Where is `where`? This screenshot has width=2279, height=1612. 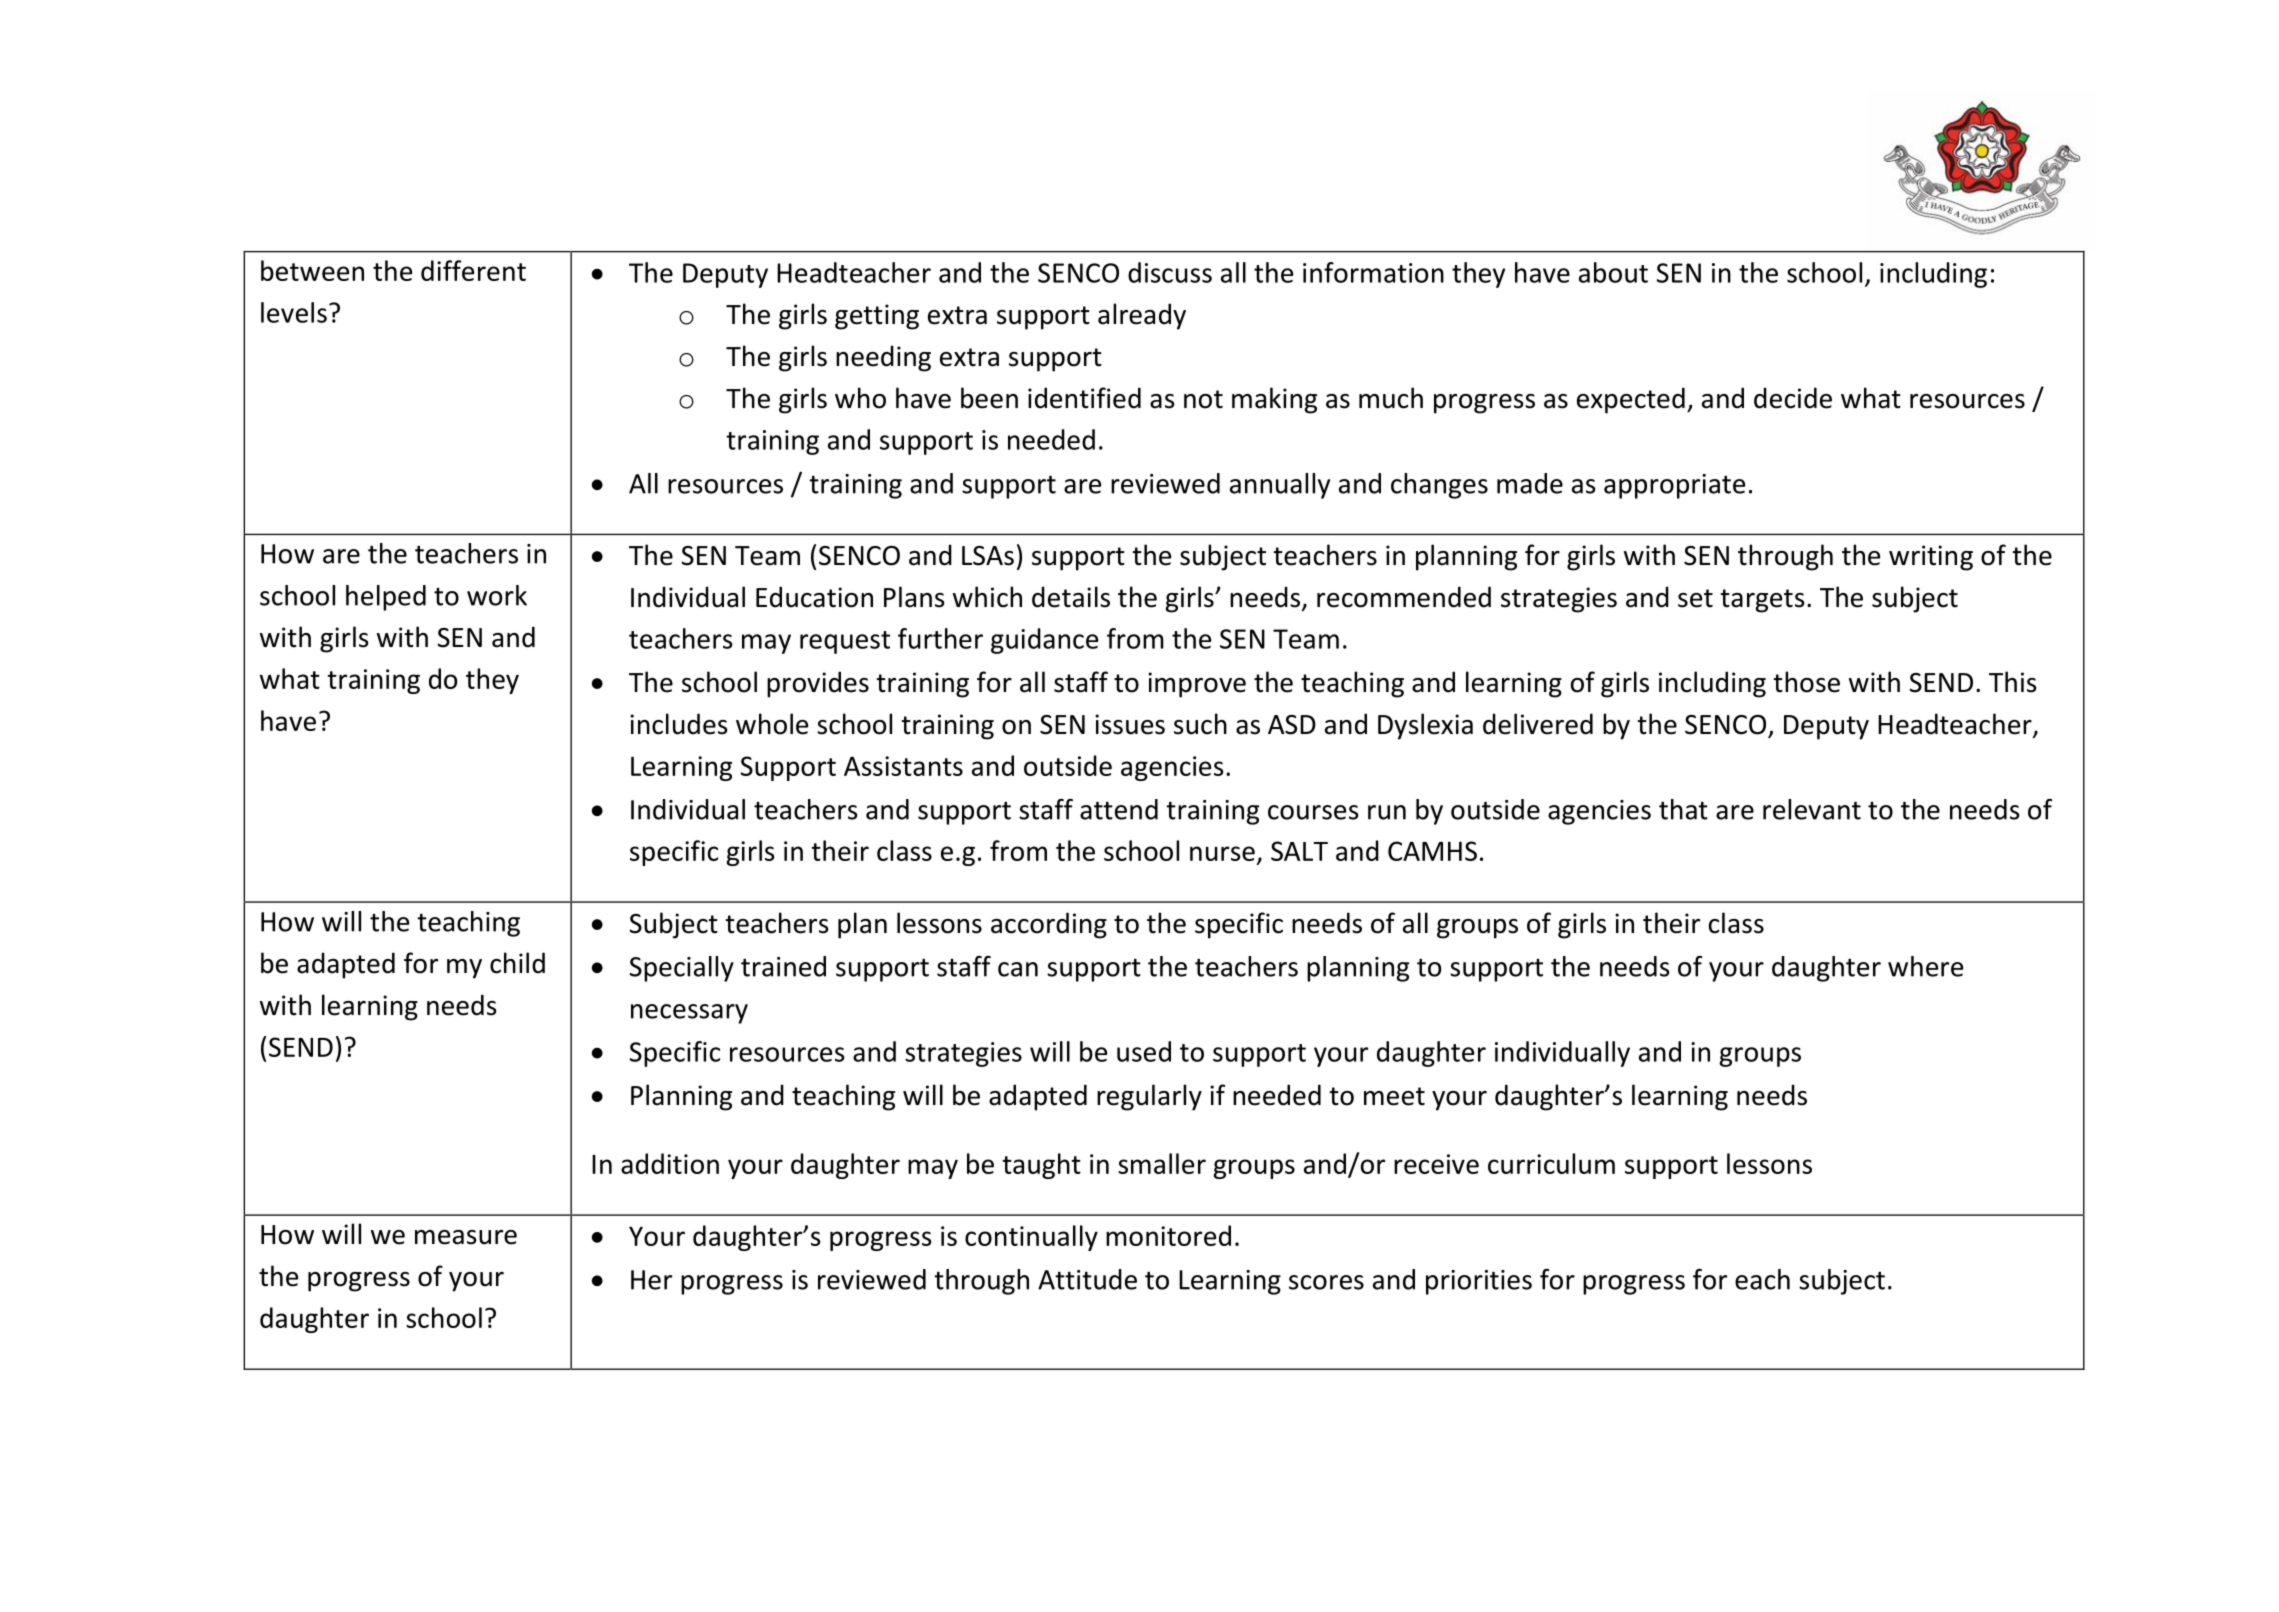 where is located at coordinates (1925, 966).
